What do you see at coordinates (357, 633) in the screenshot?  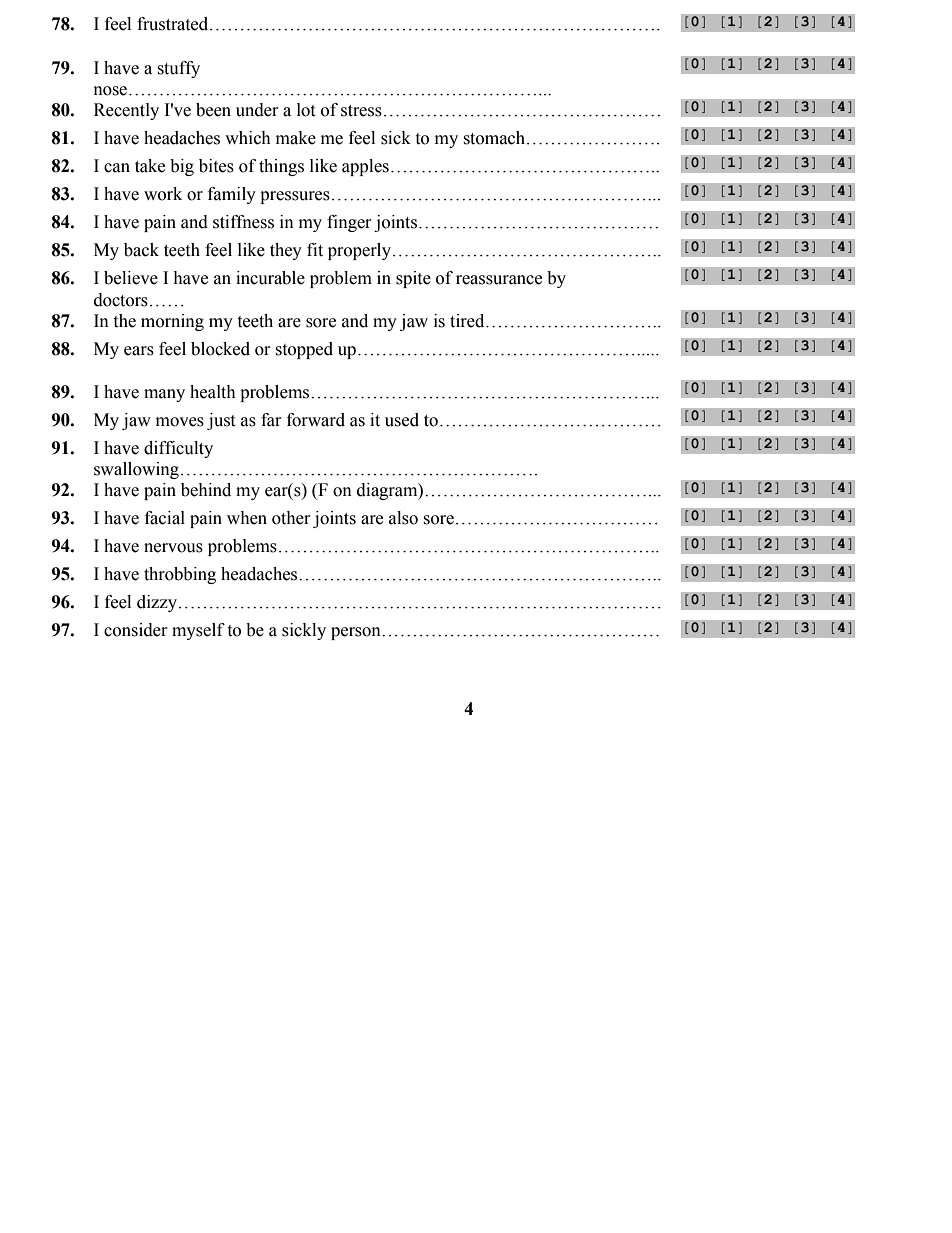 I see `person` at bounding box center [357, 633].
